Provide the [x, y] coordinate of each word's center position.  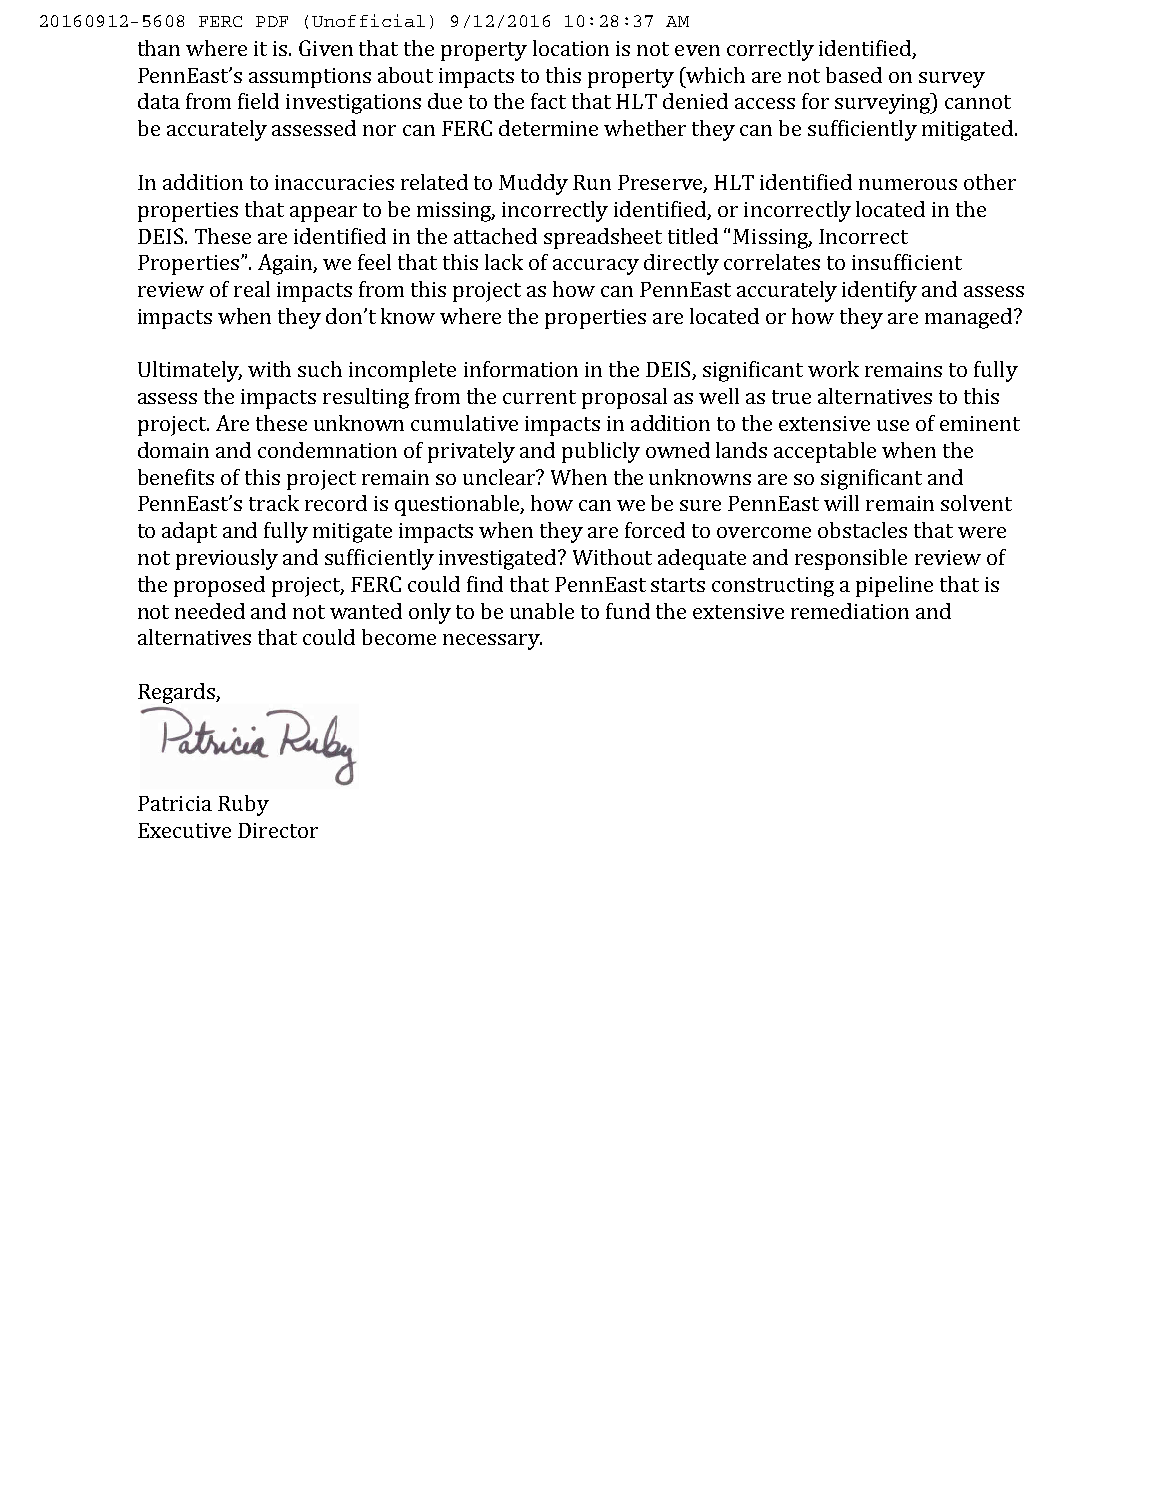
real [252, 289]
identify [879, 291]
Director [278, 830]
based [854, 75]
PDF [272, 21]
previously [227, 559]
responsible [851, 559]
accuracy [596, 267]
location [571, 48]
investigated [499, 559]
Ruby [243, 805]
